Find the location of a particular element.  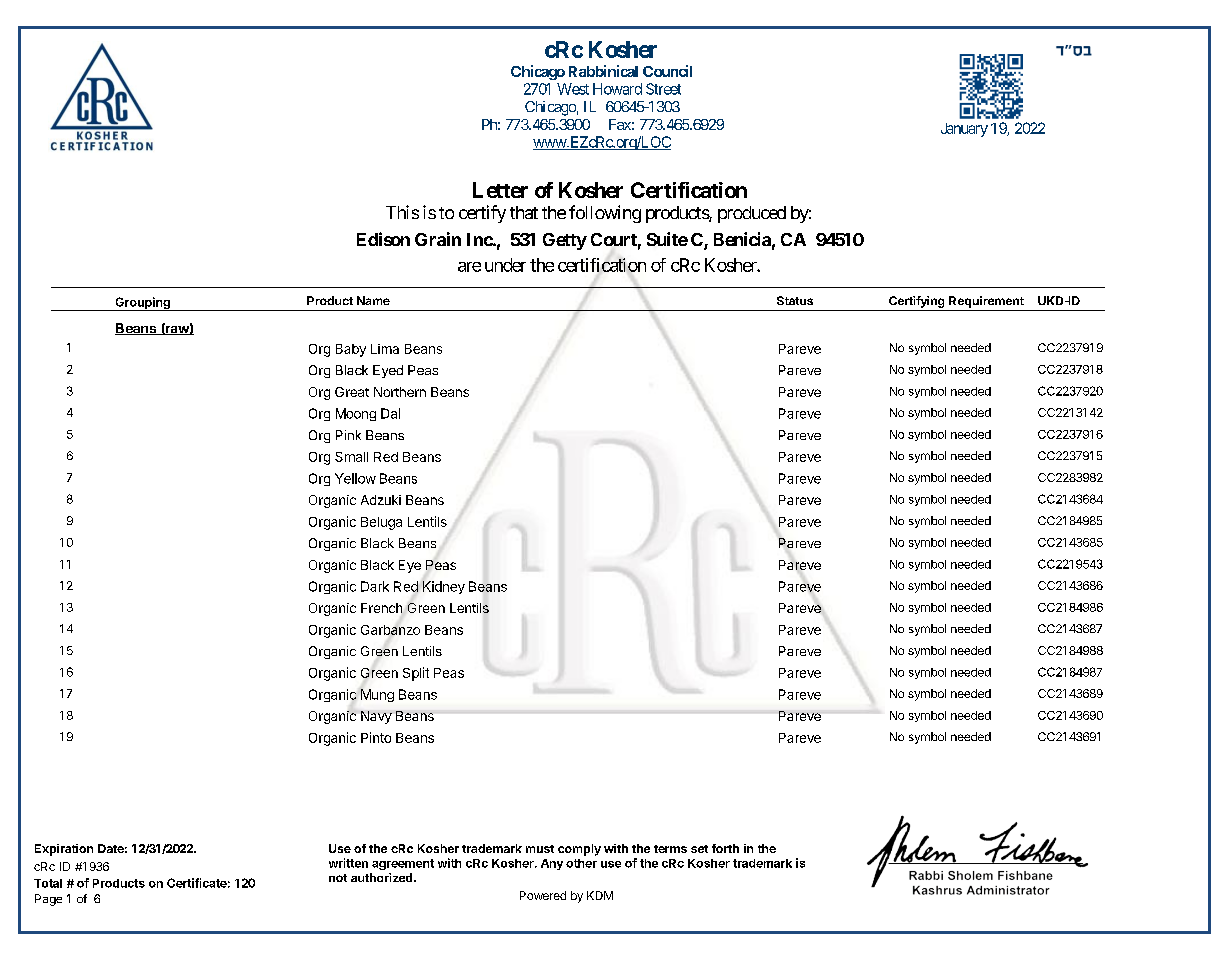

Yellow is located at coordinates (355, 478).
